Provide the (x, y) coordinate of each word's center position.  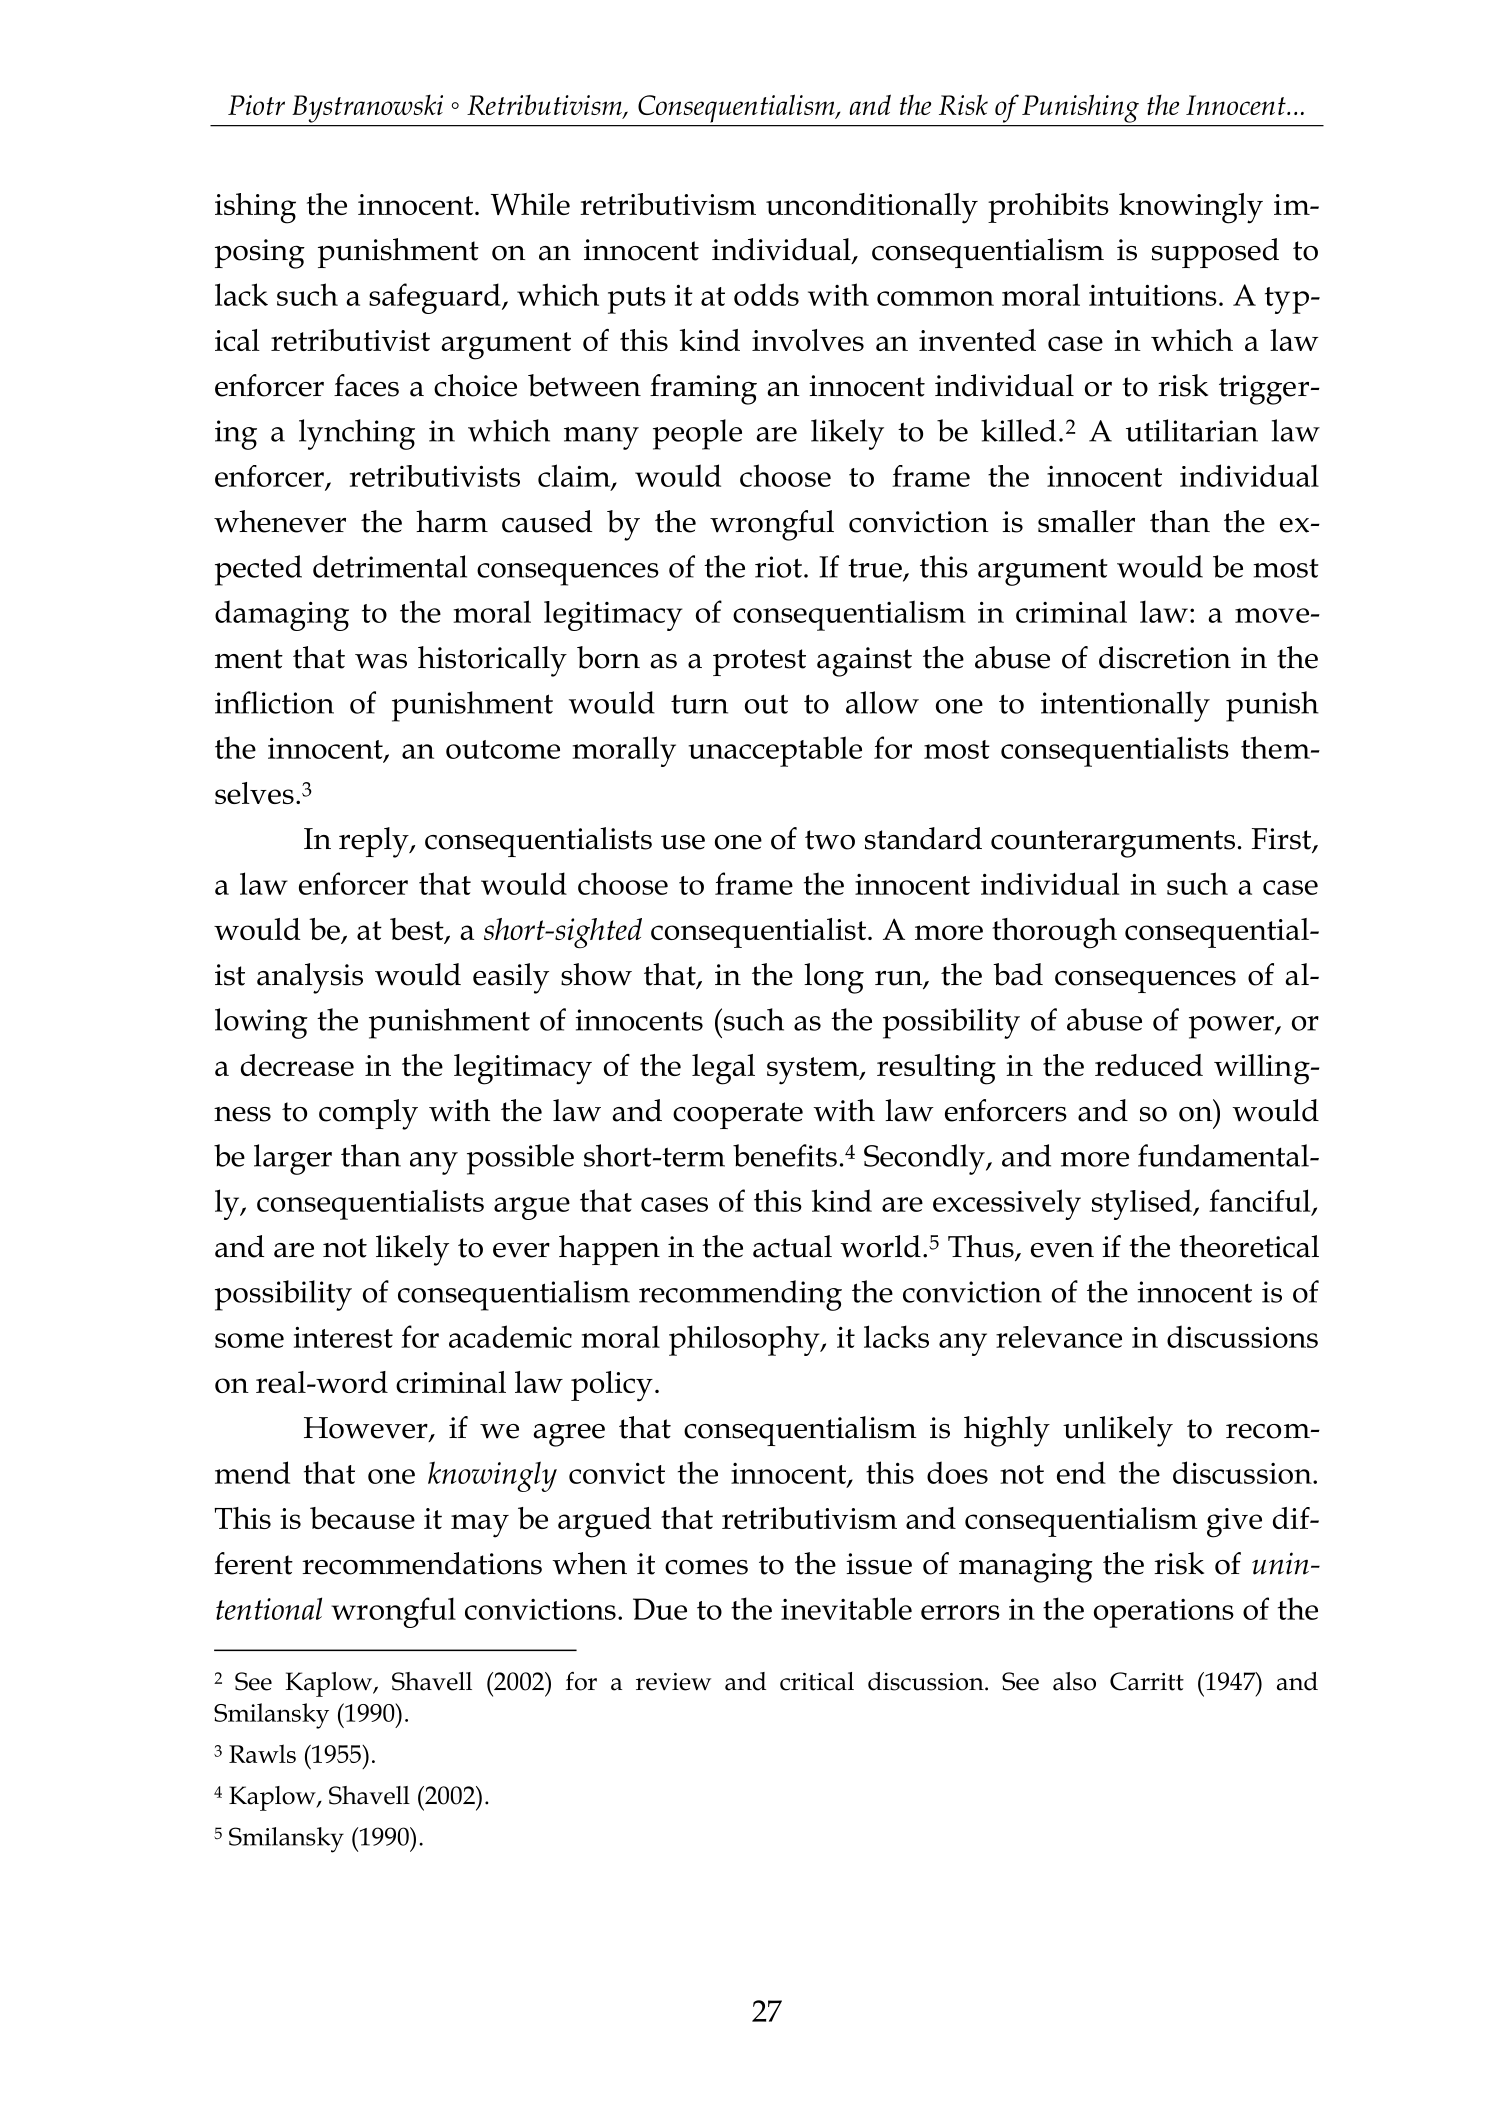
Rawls (262, 1753)
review (673, 1682)
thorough (1054, 933)
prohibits (1048, 208)
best (418, 930)
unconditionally (872, 208)
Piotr (256, 105)
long (834, 978)
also (1074, 1681)
